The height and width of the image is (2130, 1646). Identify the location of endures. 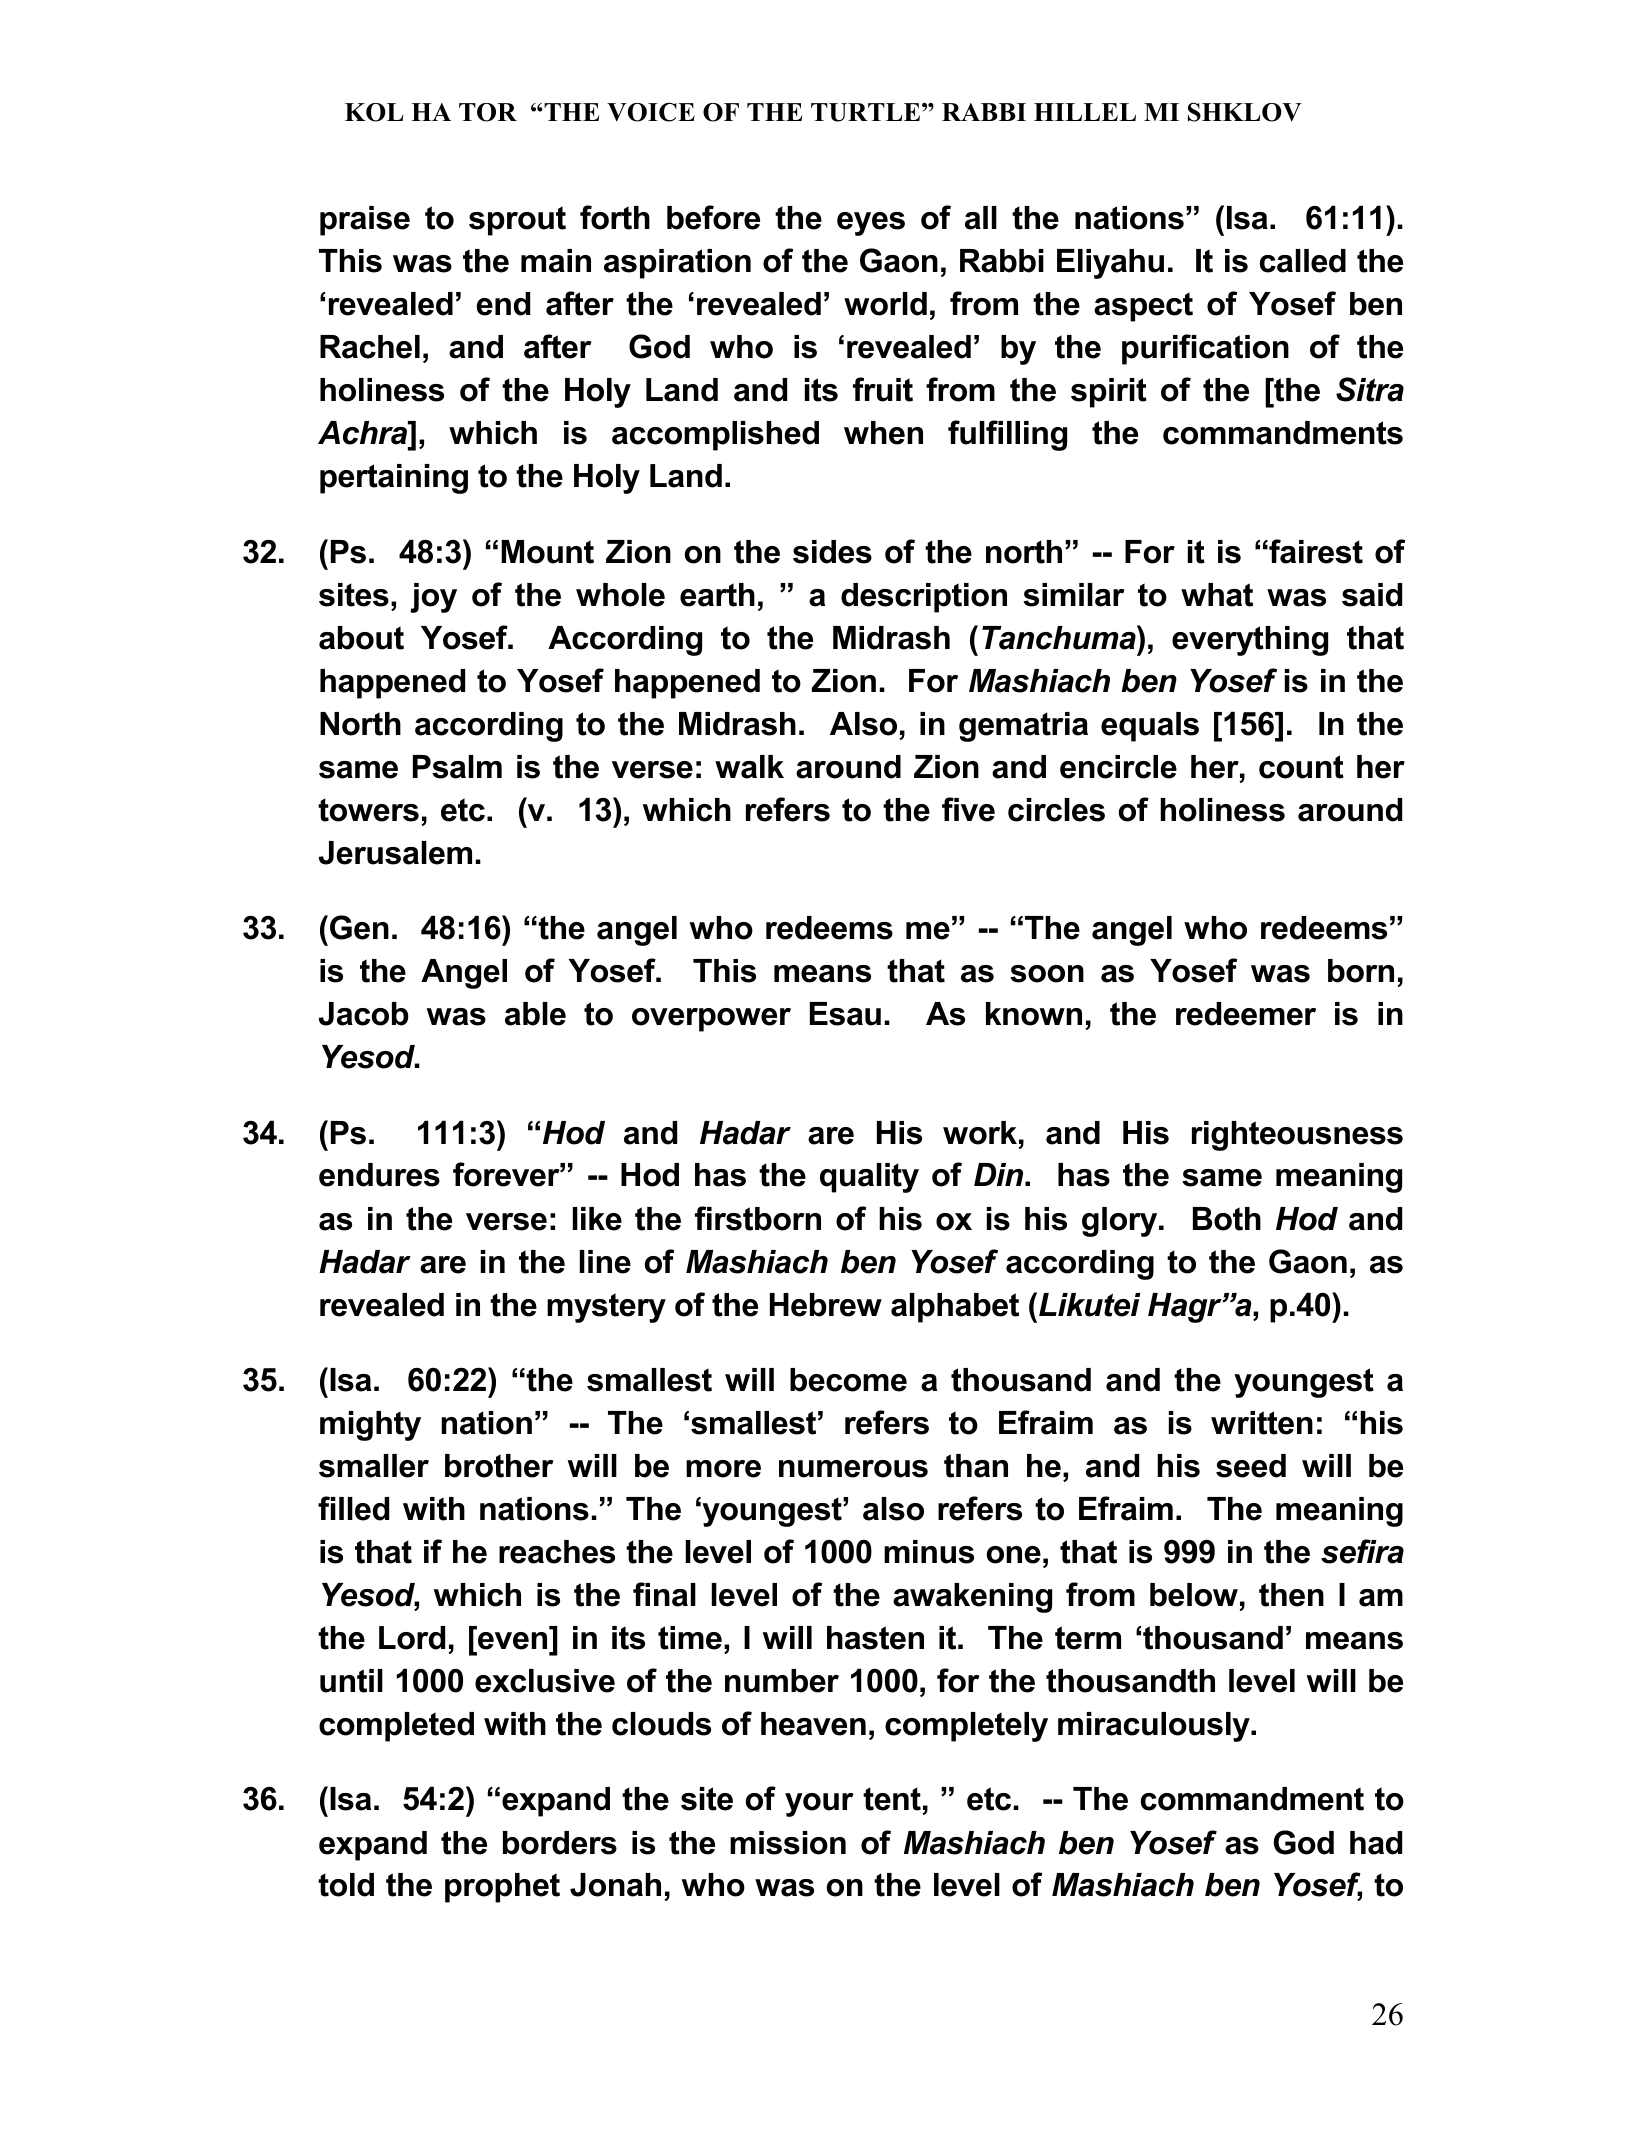
(379, 1175).
